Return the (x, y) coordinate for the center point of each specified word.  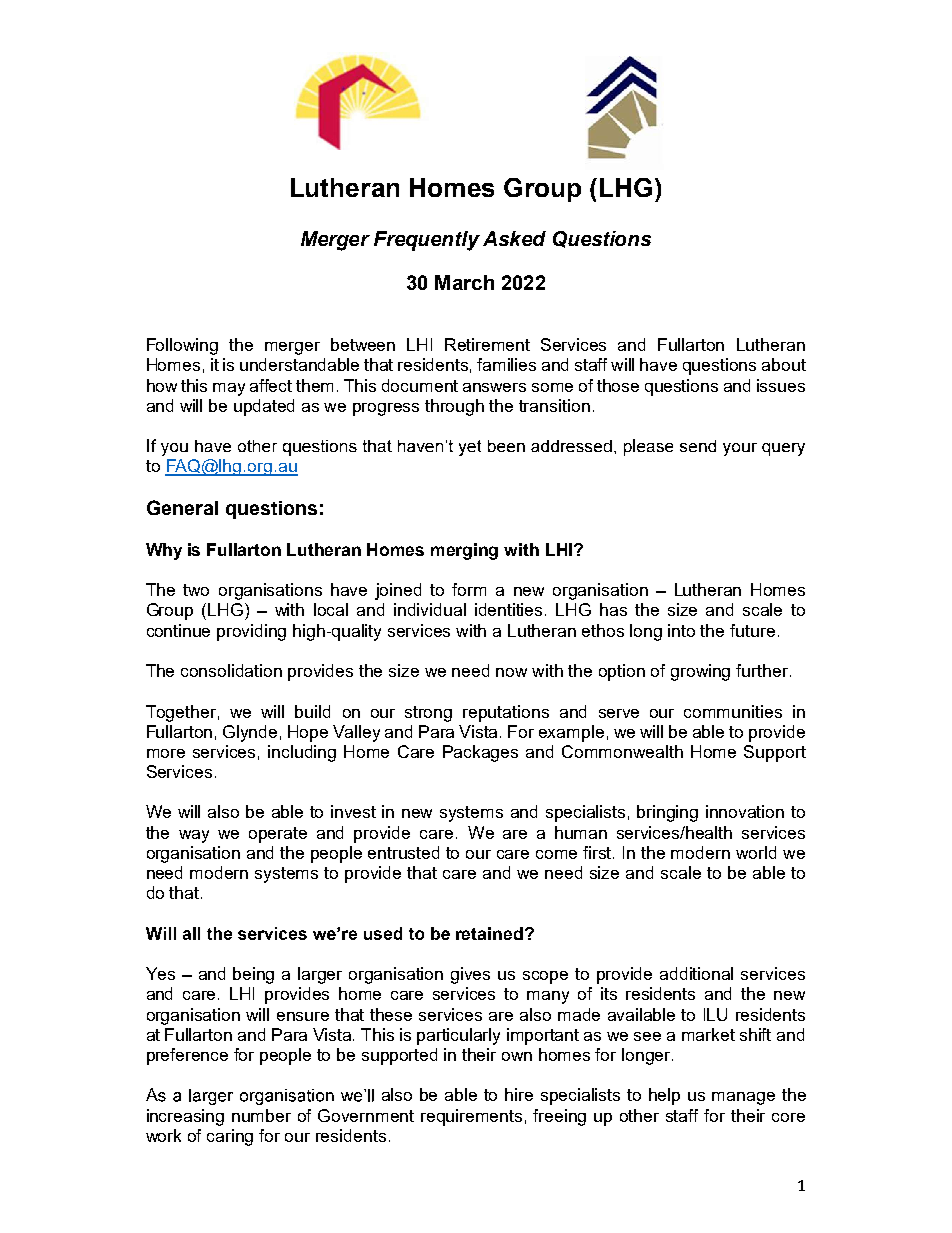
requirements (471, 1117)
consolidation (231, 670)
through (454, 407)
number (261, 1115)
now (511, 672)
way (194, 836)
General (182, 507)
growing (700, 672)
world (756, 852)
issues (781, 385)
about (784, 364)
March (464, 282)
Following (182, 346)
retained (489, 933)
